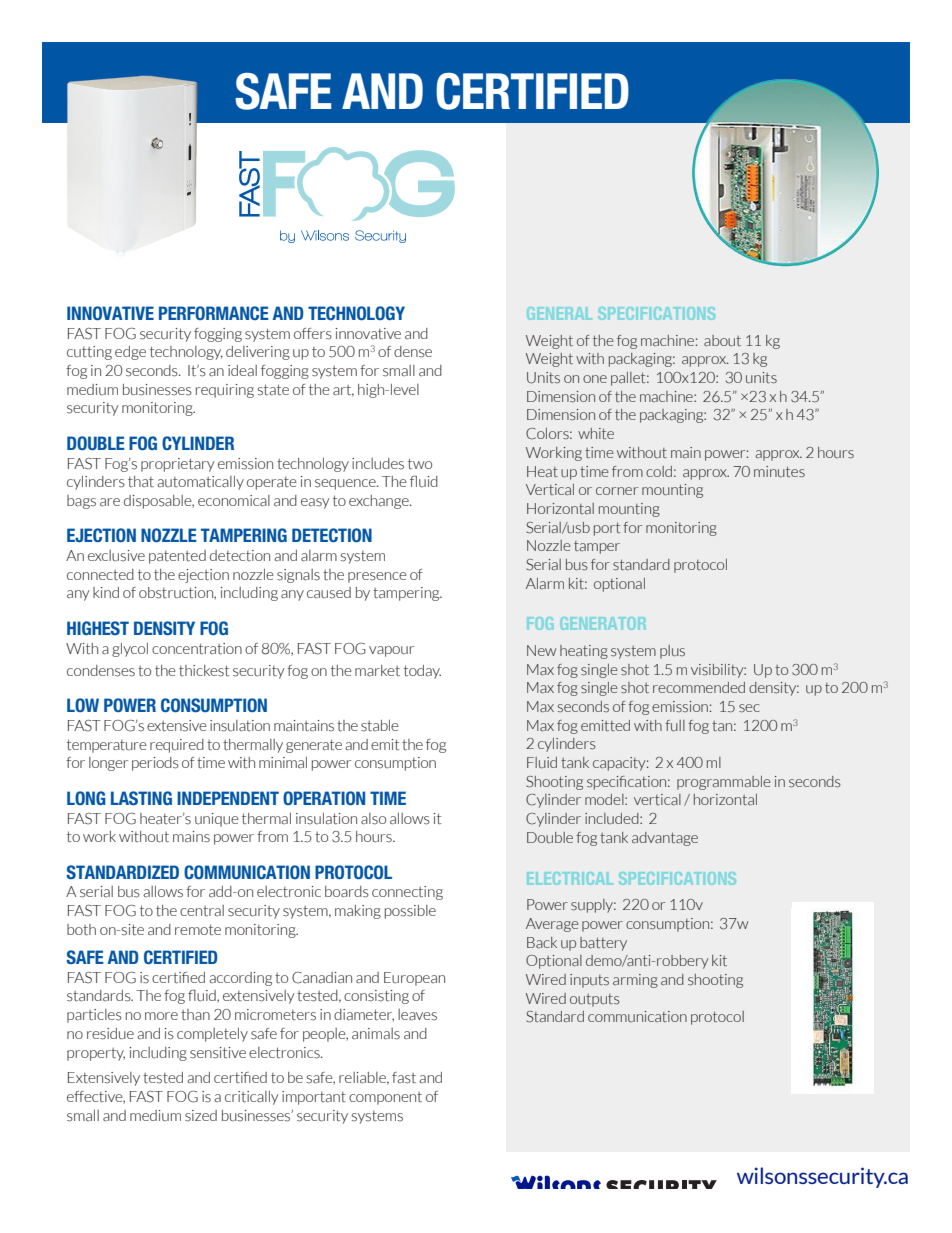 This screenshot has width=952, height=1233. Describe the element at coordinates (593, 906) in the screenshot. I see `supply` at that location.
